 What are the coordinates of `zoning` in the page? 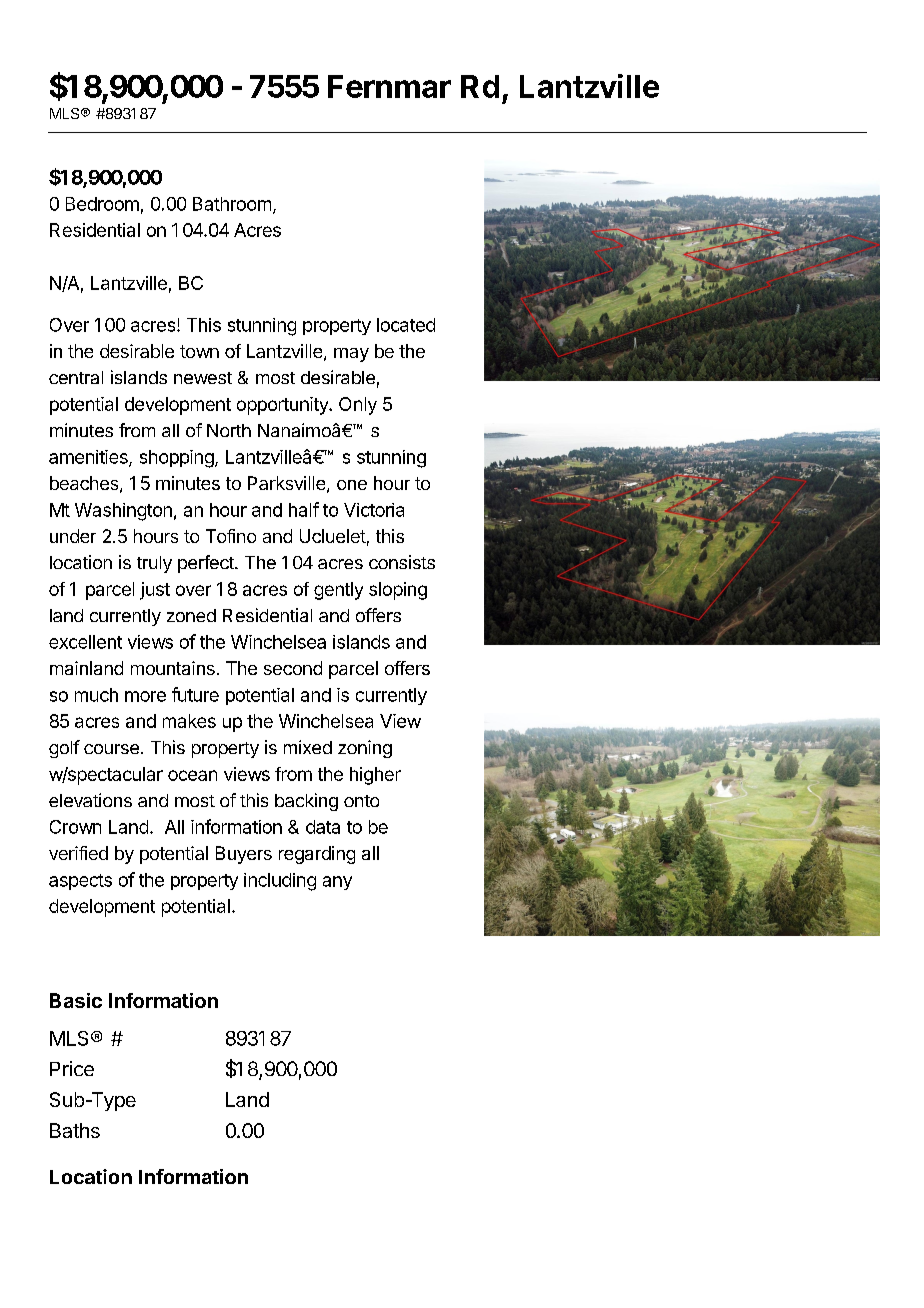 It's located at (365, 749).
